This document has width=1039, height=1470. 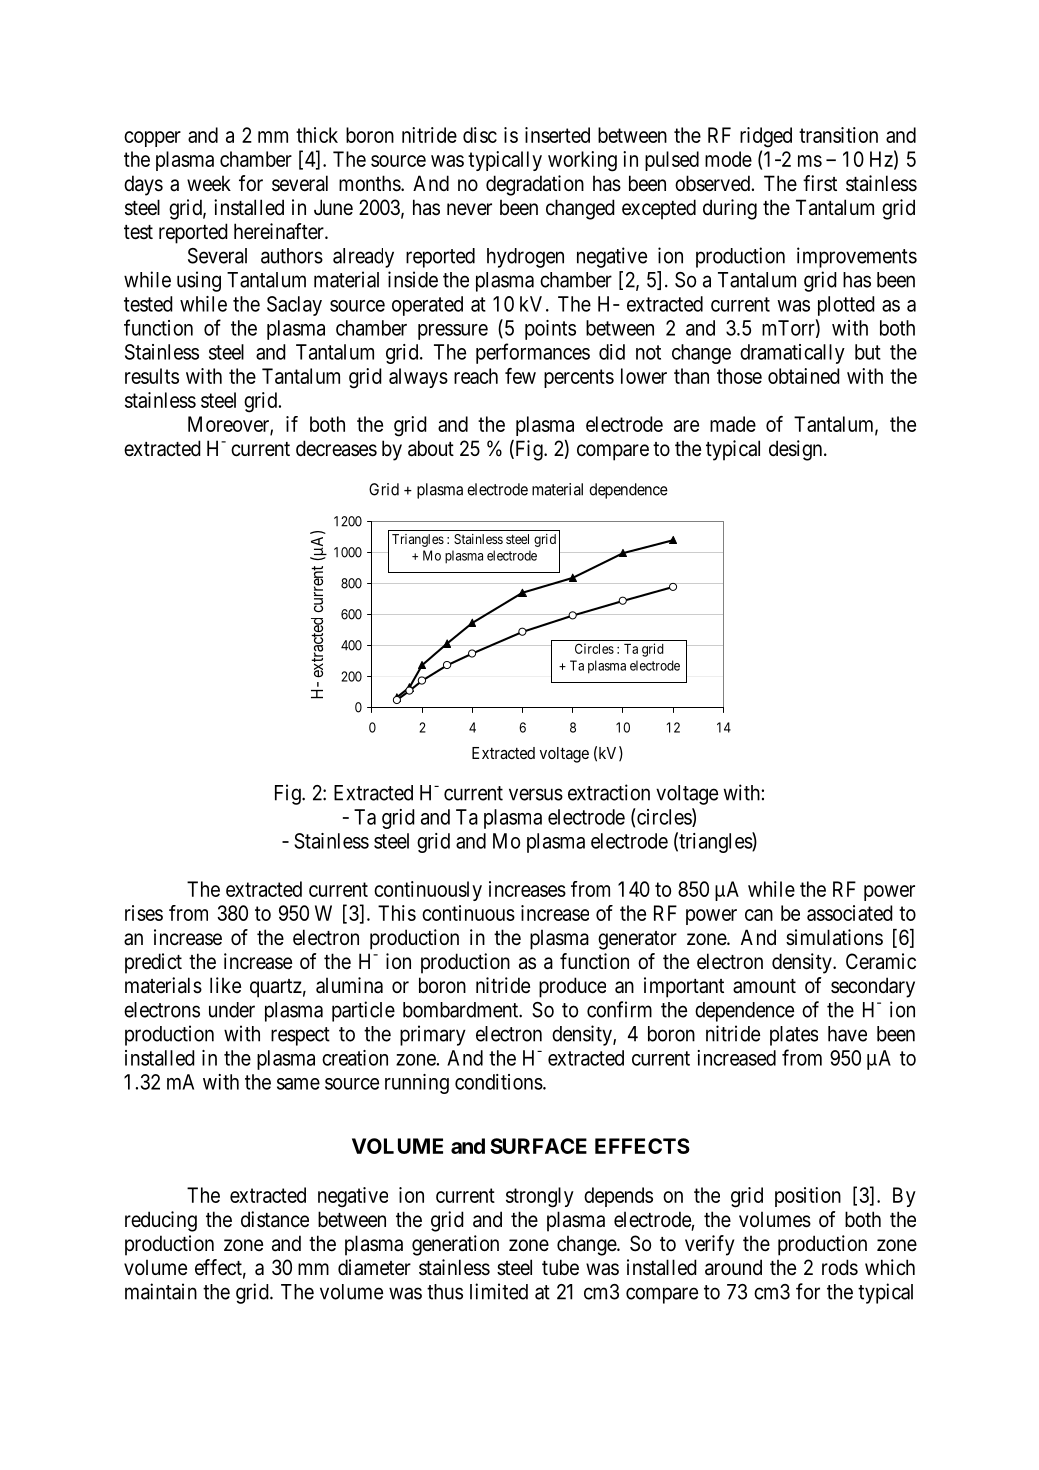 I want to click on produce, so click(x=572, y=987).
